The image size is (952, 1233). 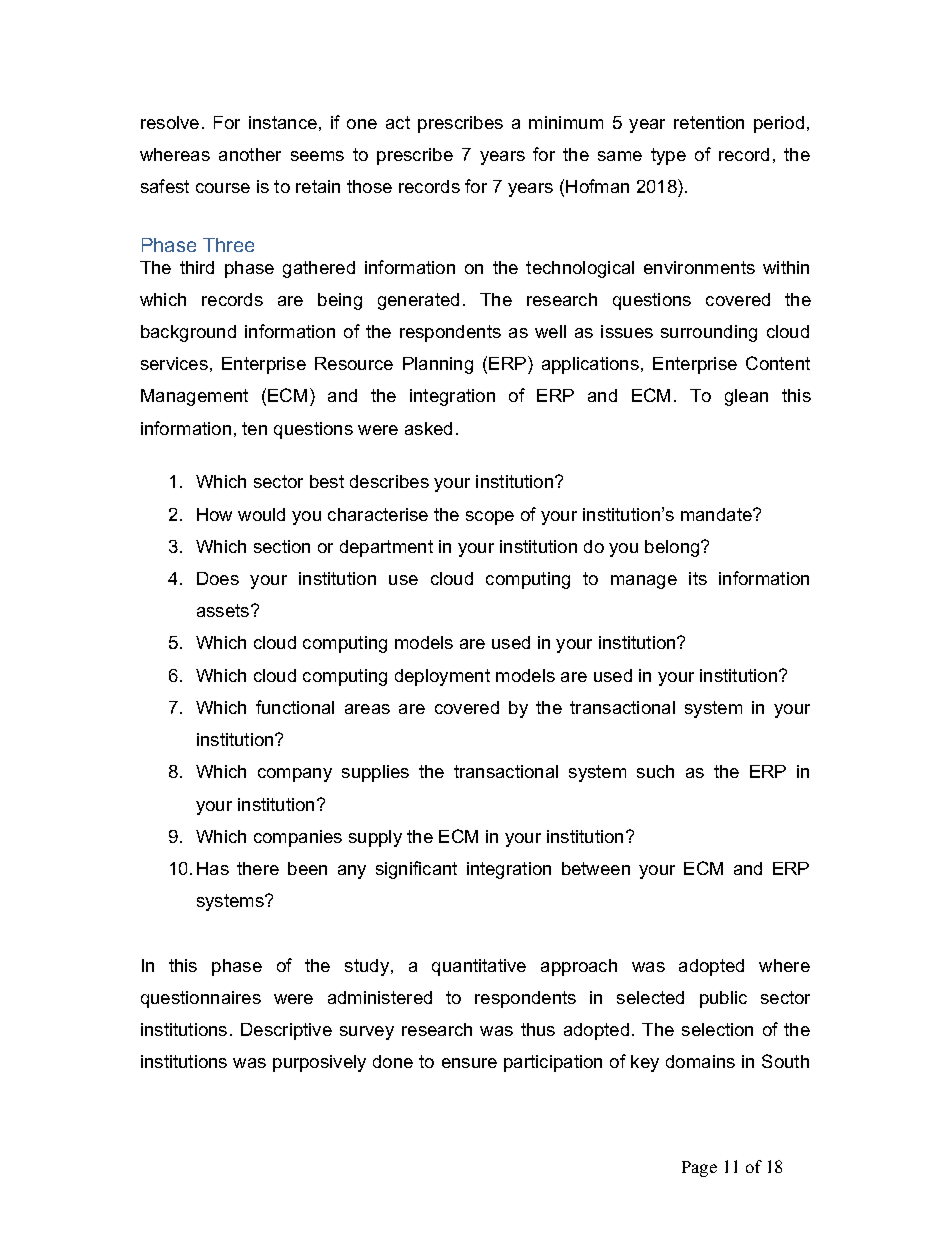 What do you see at coordinates (655, 771) in the screenshot?
I see `such` at bounding box center [655, 771].
